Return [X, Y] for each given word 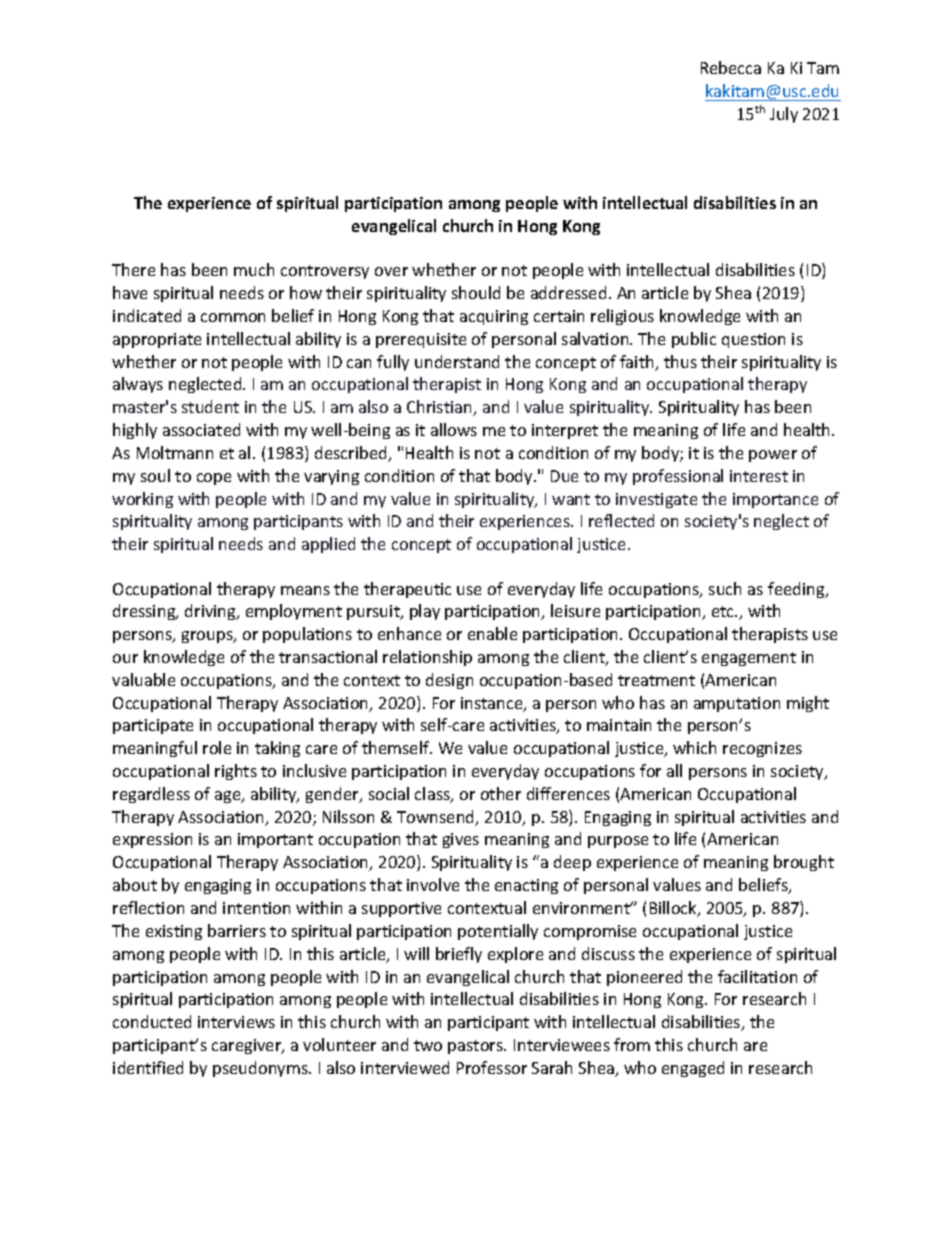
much [254, 269]
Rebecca [731, 67]
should [476, 292]
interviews [236, 1022]
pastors [476, 1047]
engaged [693, 1069]
